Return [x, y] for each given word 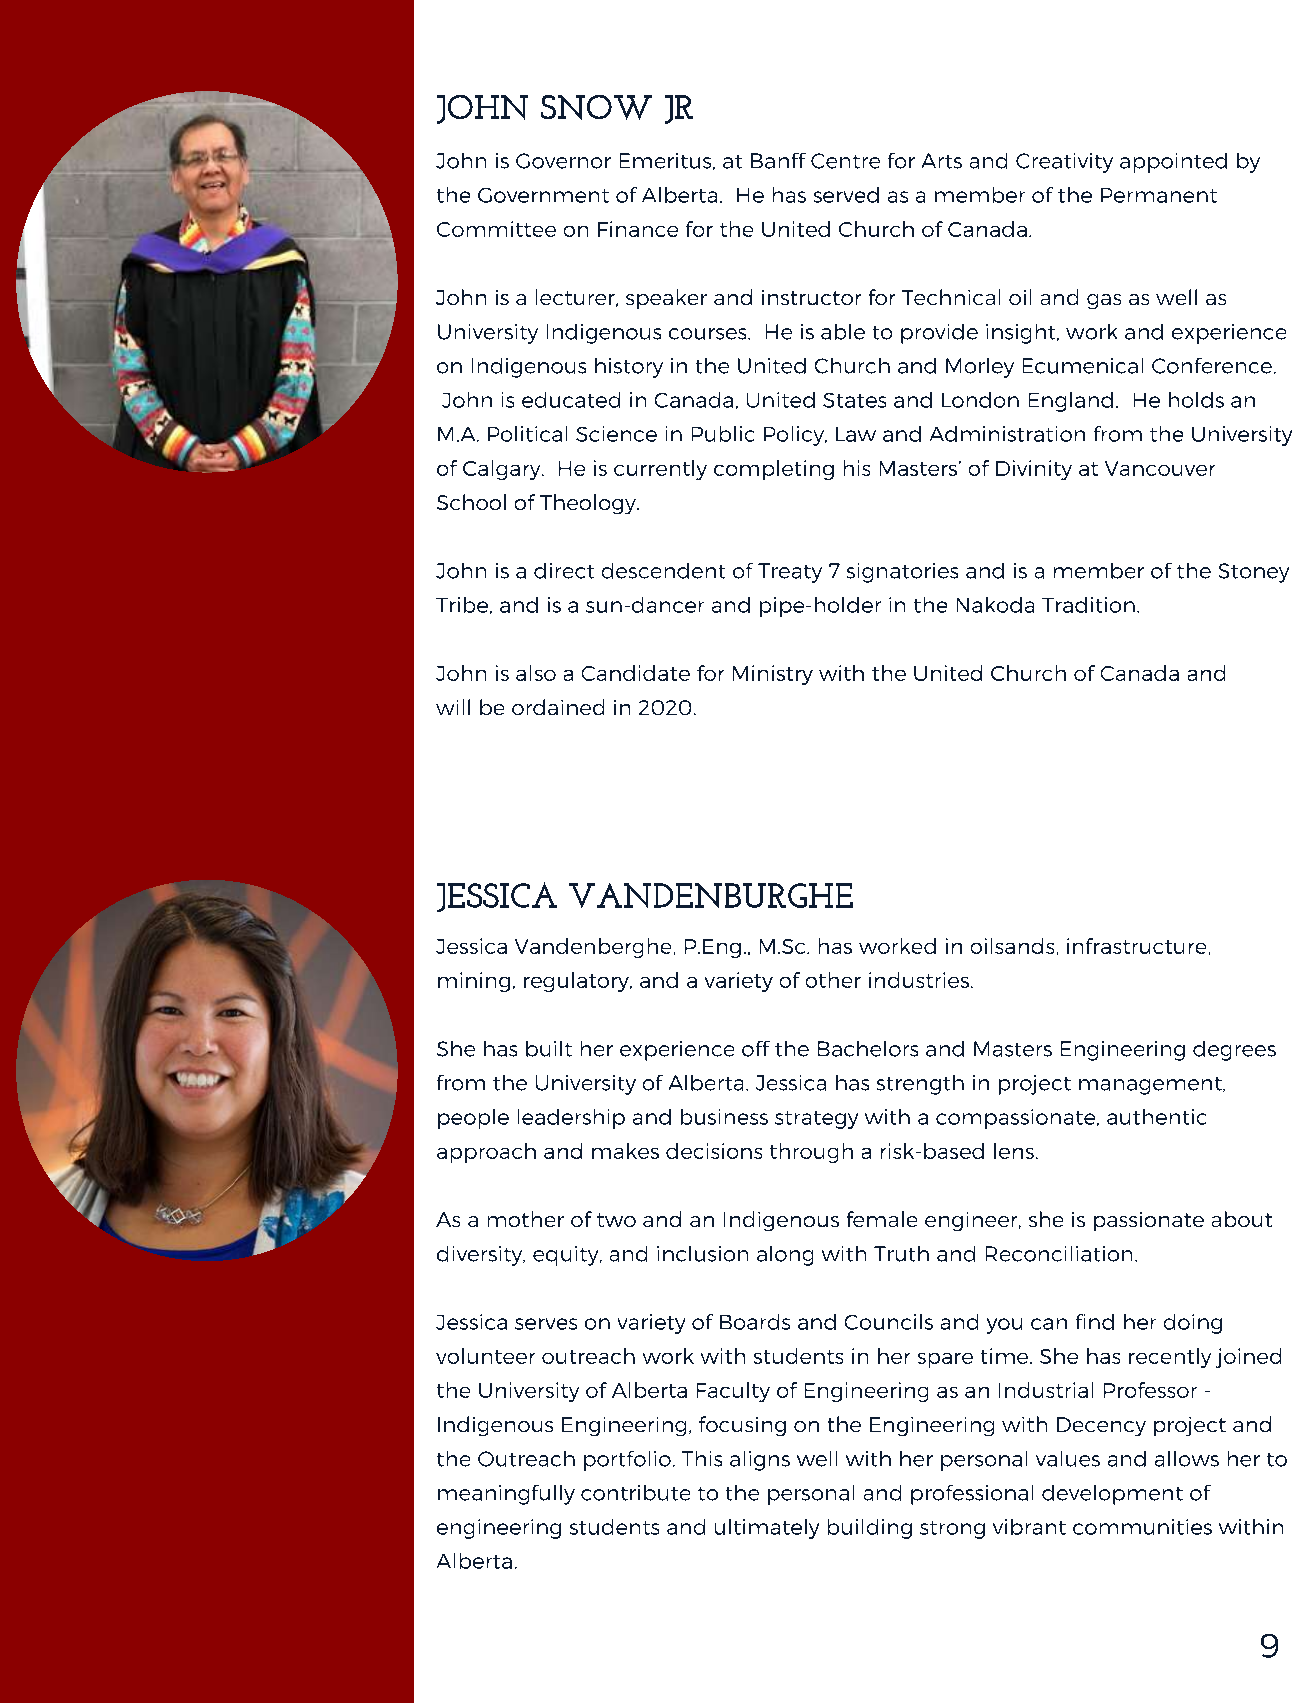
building [870, 1529]
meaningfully [506, 1495]
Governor [563, 161]
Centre [845, 161]
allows [1187, 1459]
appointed [1173, 163]
